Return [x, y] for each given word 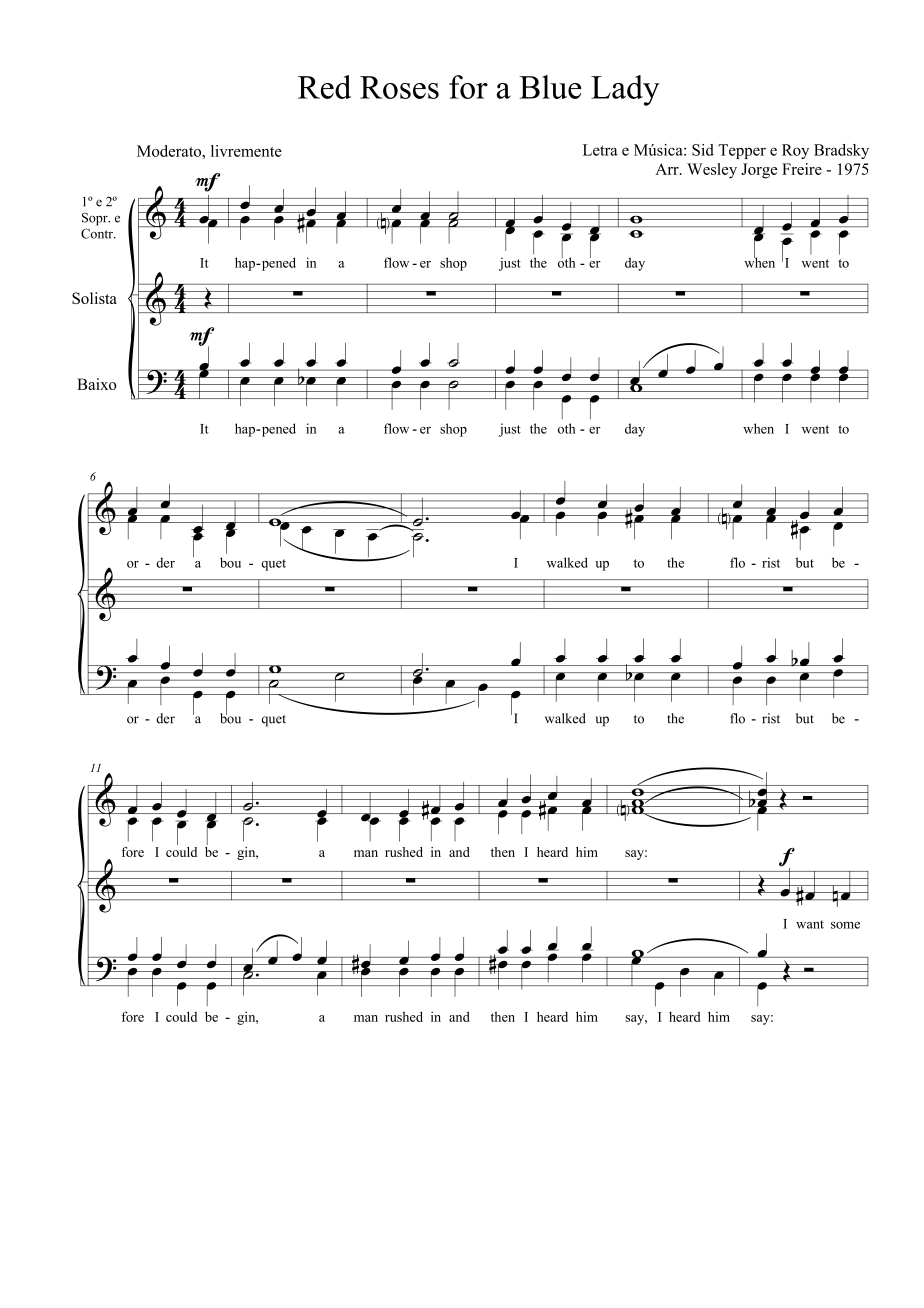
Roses [399, 87]
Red [324, 87]
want [810, 924]
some [845, 925]
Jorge [759, 171]
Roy [795, 151]
